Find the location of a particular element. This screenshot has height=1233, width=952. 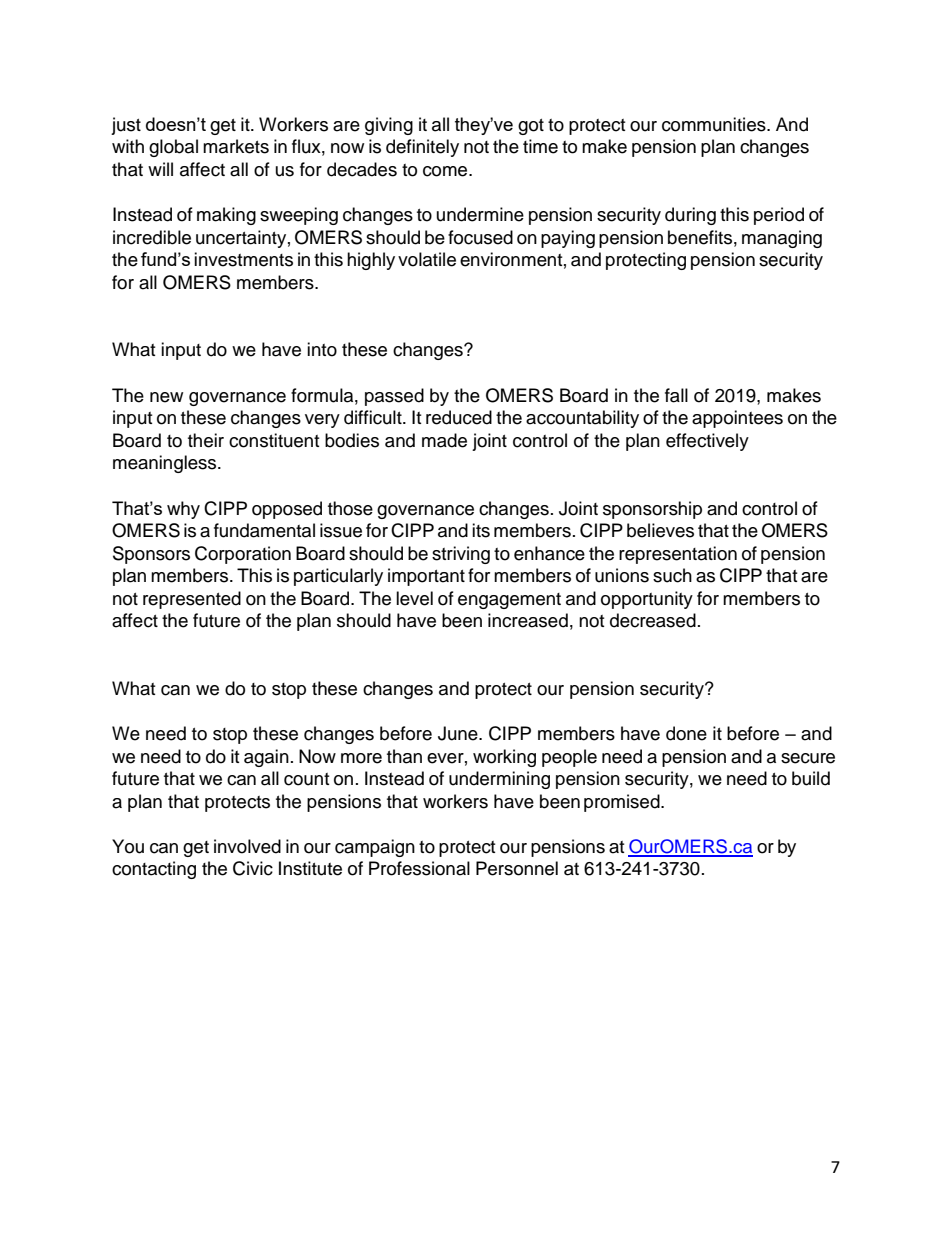

their is located at coordinates (206, 440).
